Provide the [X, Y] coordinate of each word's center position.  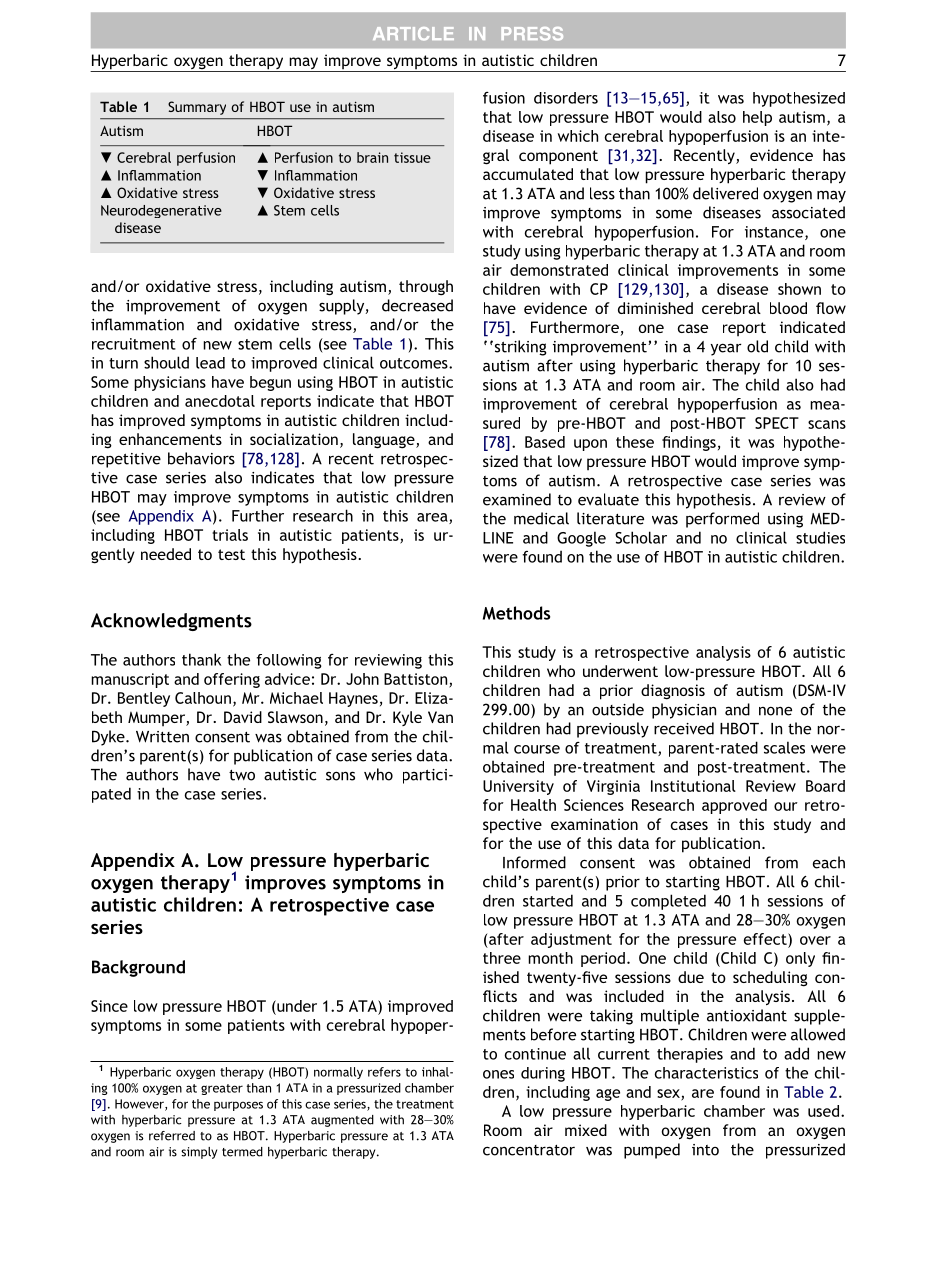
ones [498, 1074]
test [231, 554]
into [705, 1150]
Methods [516, 613]
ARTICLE [413, 34]
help [757, 118]
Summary [197, 108]
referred [172, 1136]
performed [722, 520]
